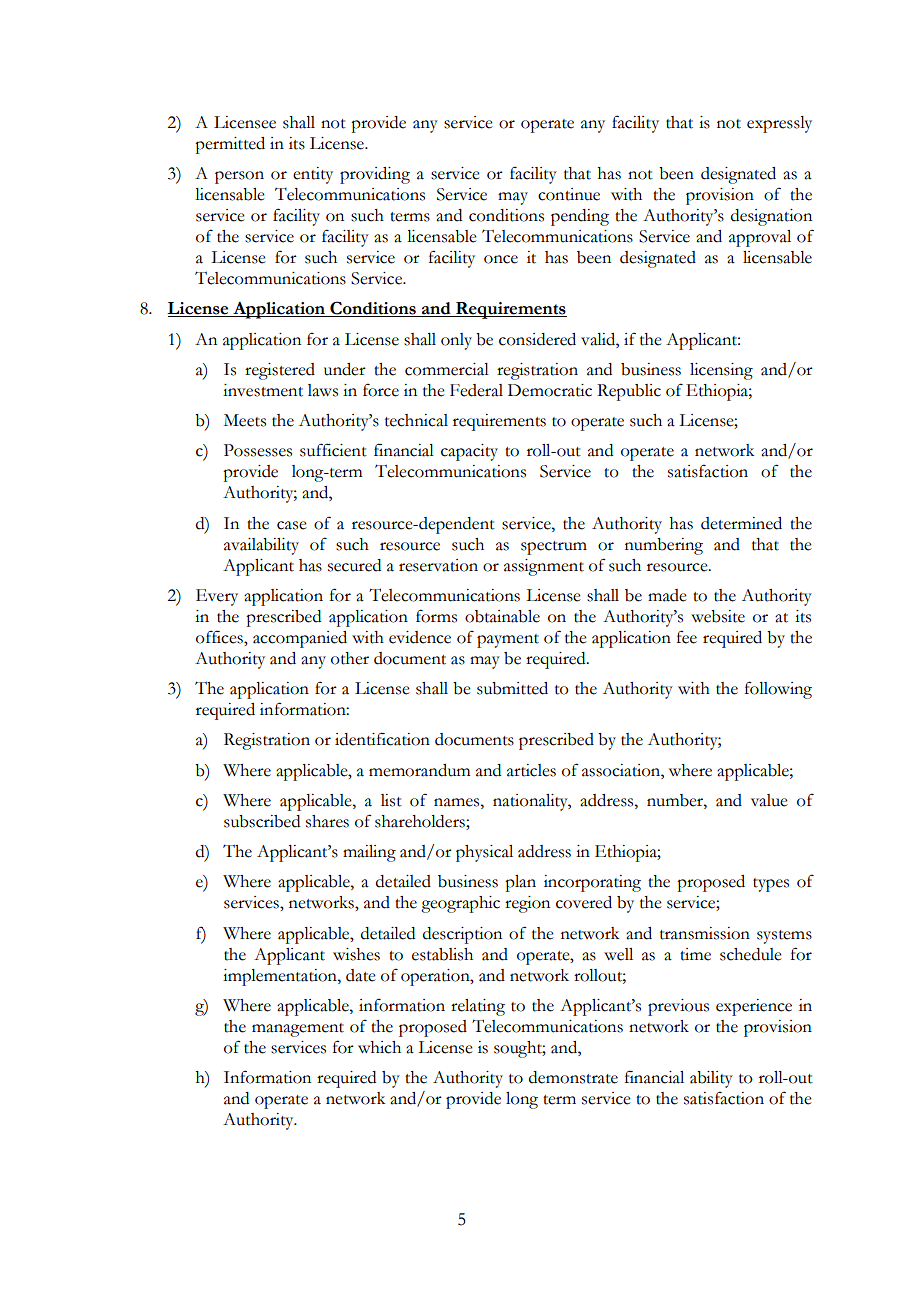  I want to click on entity, so click(313, 175).
